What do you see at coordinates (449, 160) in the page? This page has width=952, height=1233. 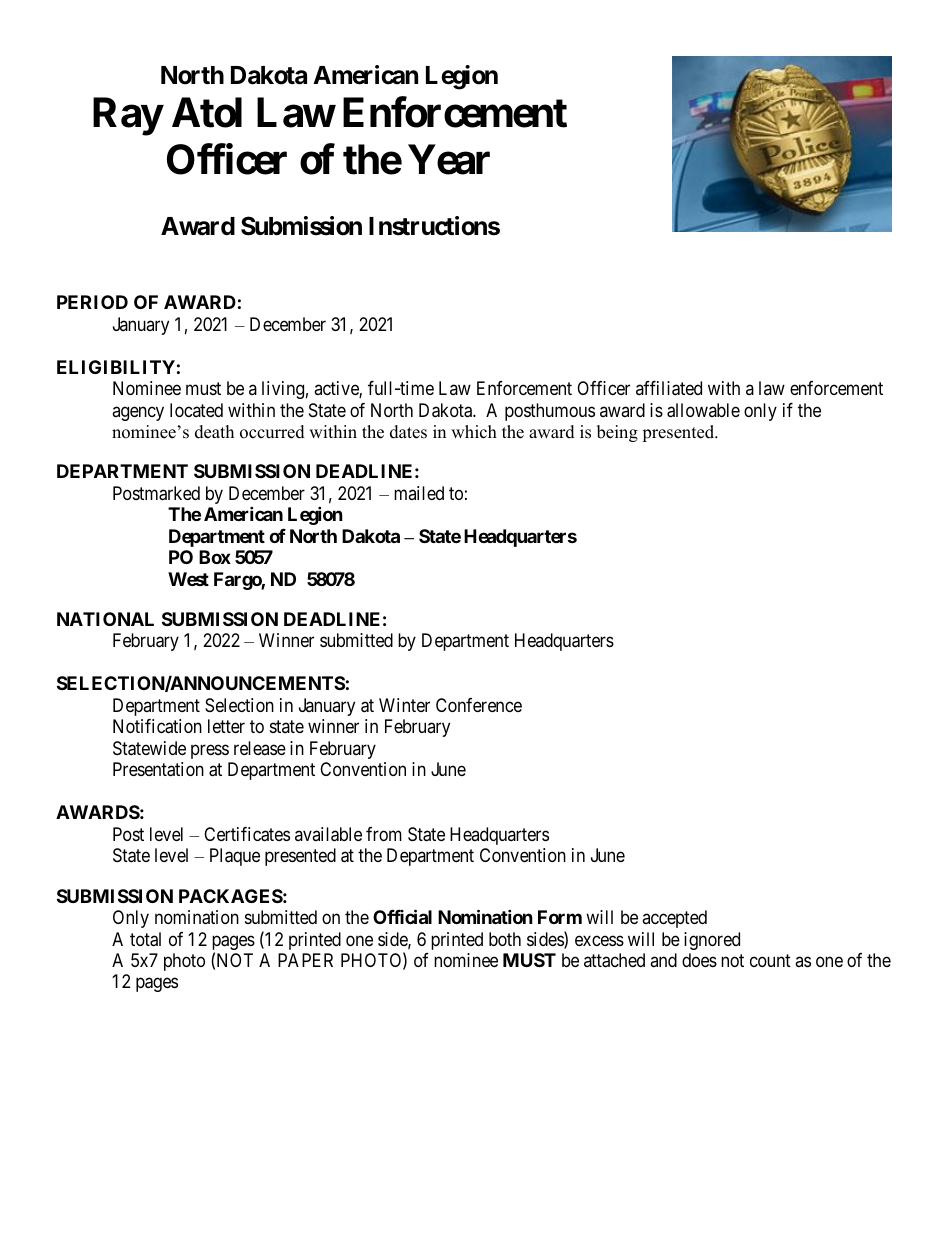 I see `Year` at bounding box center [449, 160].
